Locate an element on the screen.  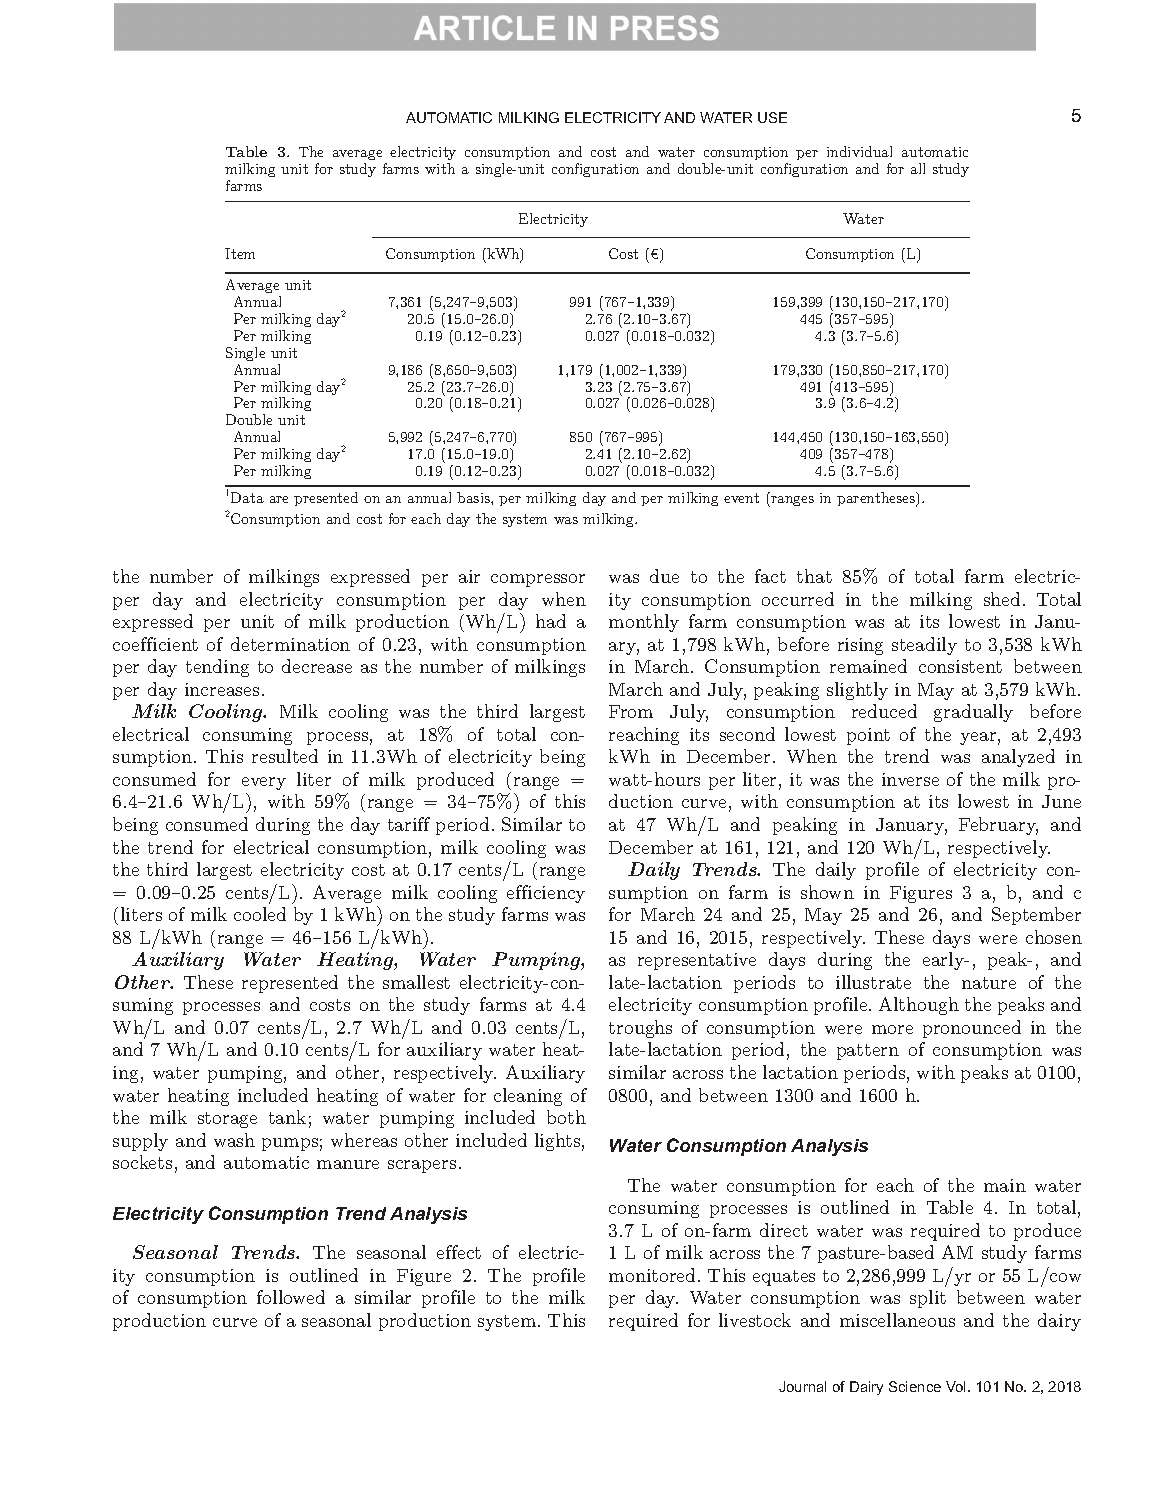
USE is located at coordinates (772, 117).
